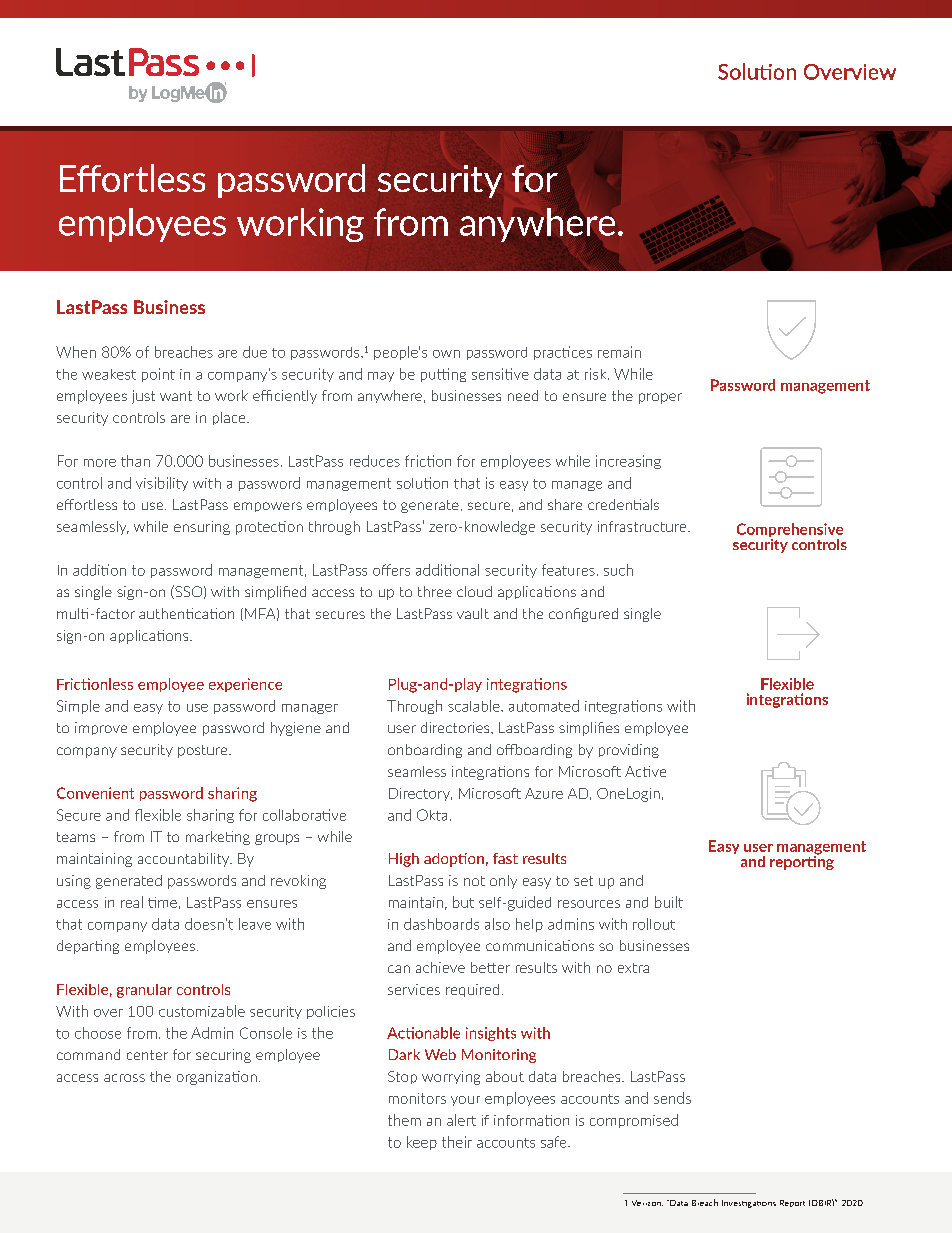  Describe the element at coordinates (660, 398) in the page. I see `proper` at that location.
